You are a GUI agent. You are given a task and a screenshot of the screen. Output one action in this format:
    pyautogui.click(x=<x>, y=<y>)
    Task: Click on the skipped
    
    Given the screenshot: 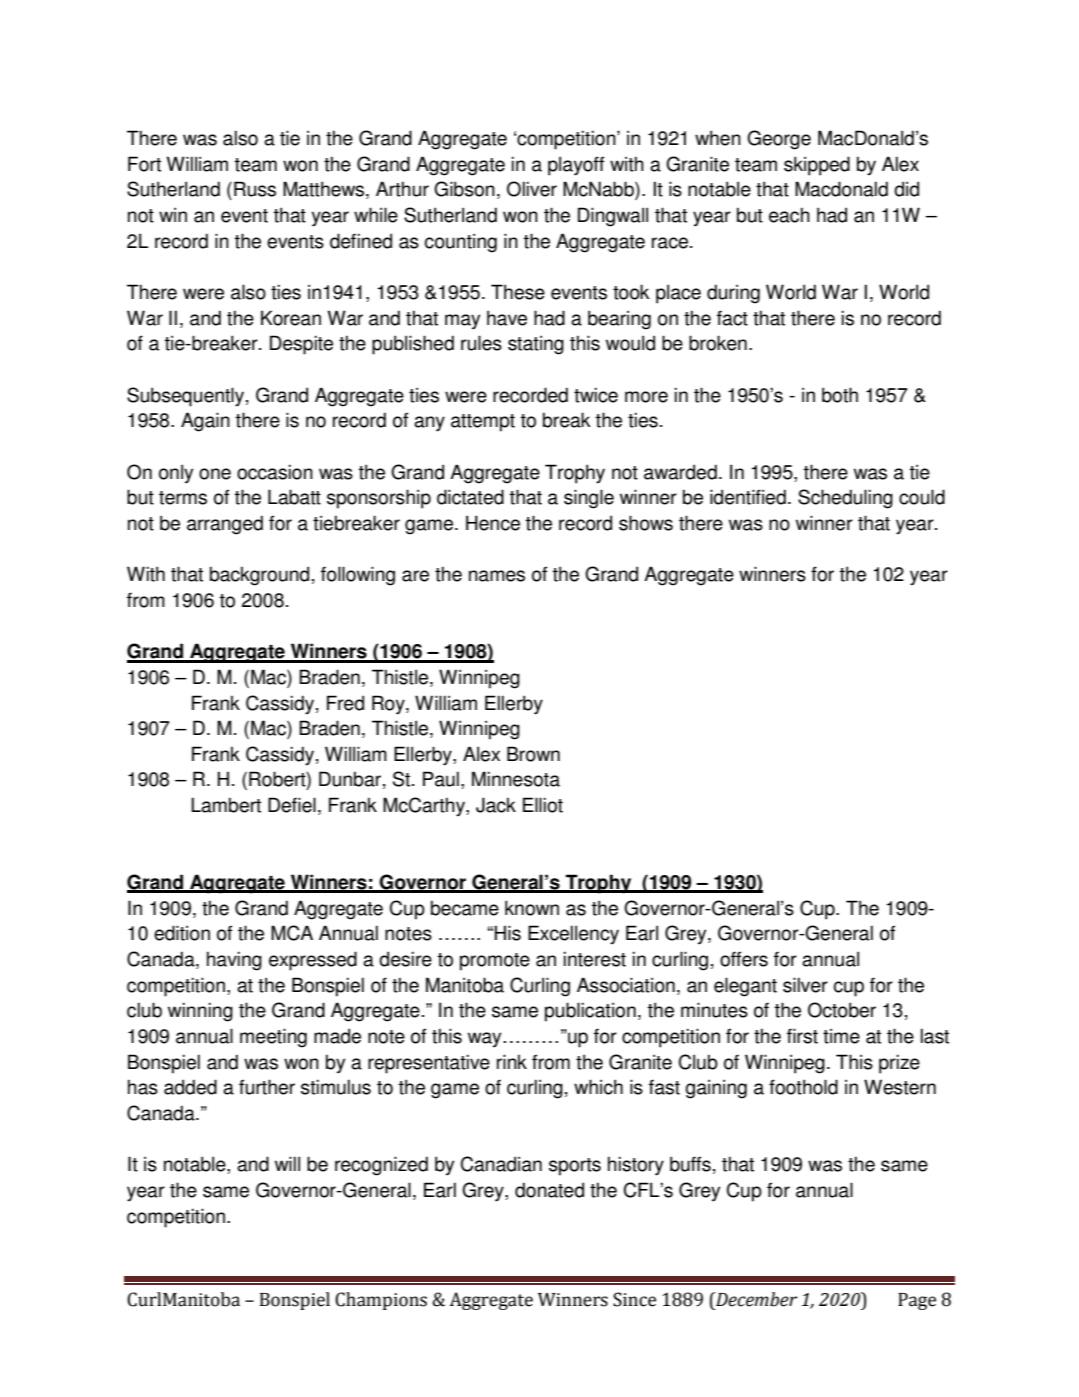 What is the action you would take?
    pyautogui.click(x=817, y=166)
